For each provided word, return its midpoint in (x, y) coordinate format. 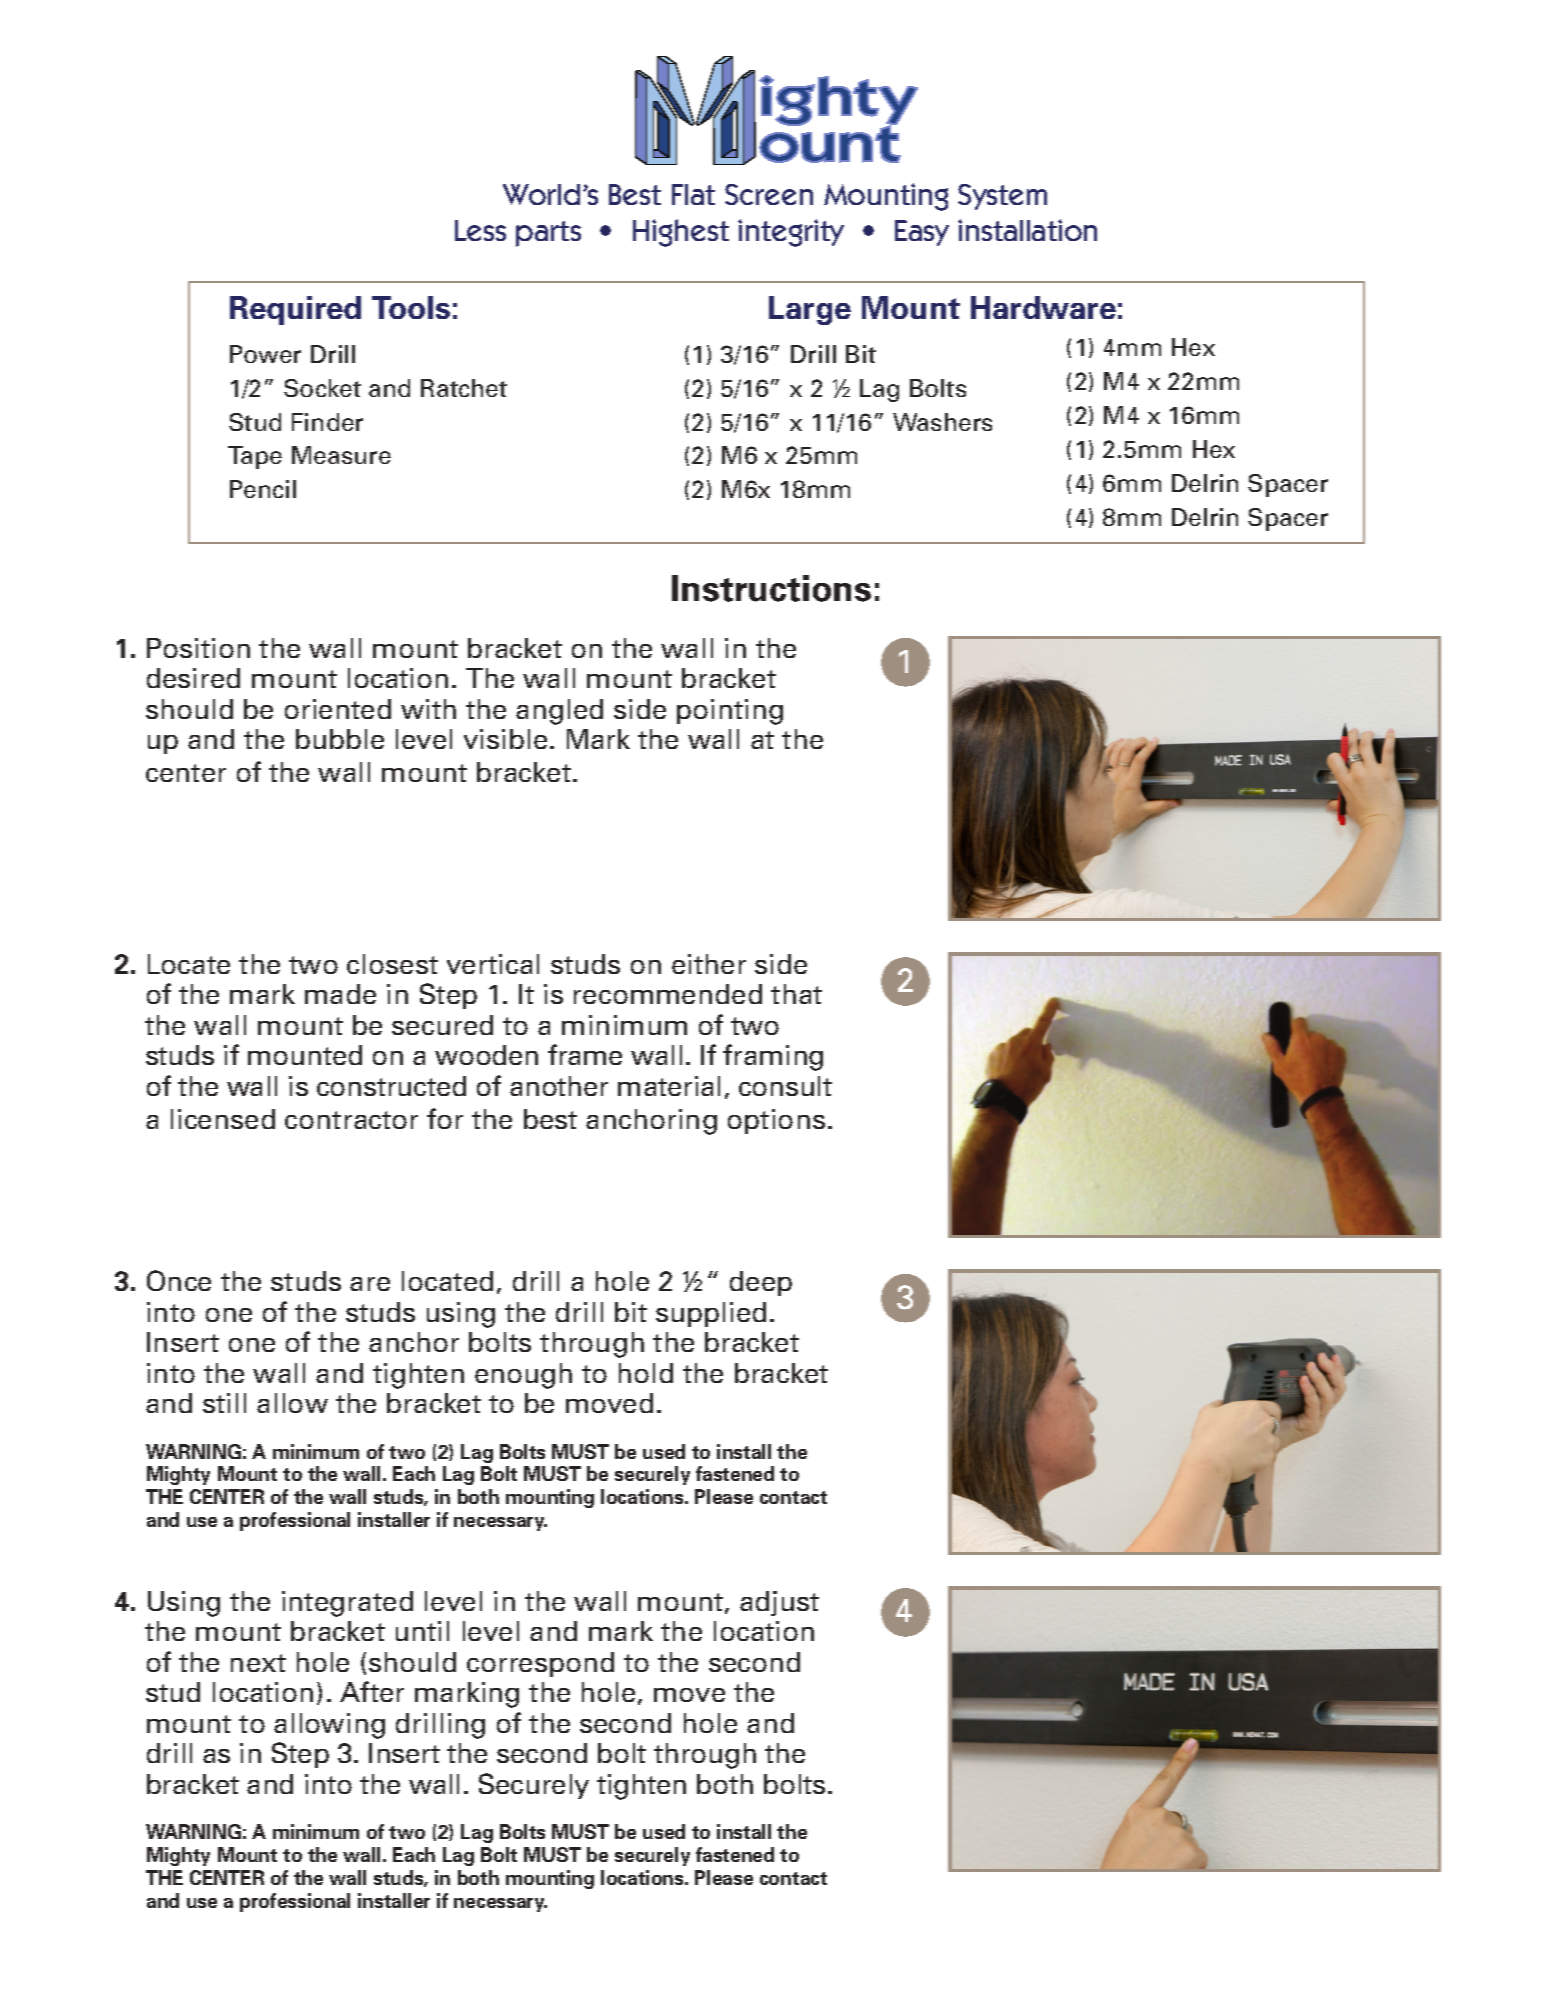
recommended (668, 994)
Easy (922, 233)
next (258, 1663)
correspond (540, 1664)
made (340, 994)
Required (295, 310)
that (796, 994)
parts (548, 234)
